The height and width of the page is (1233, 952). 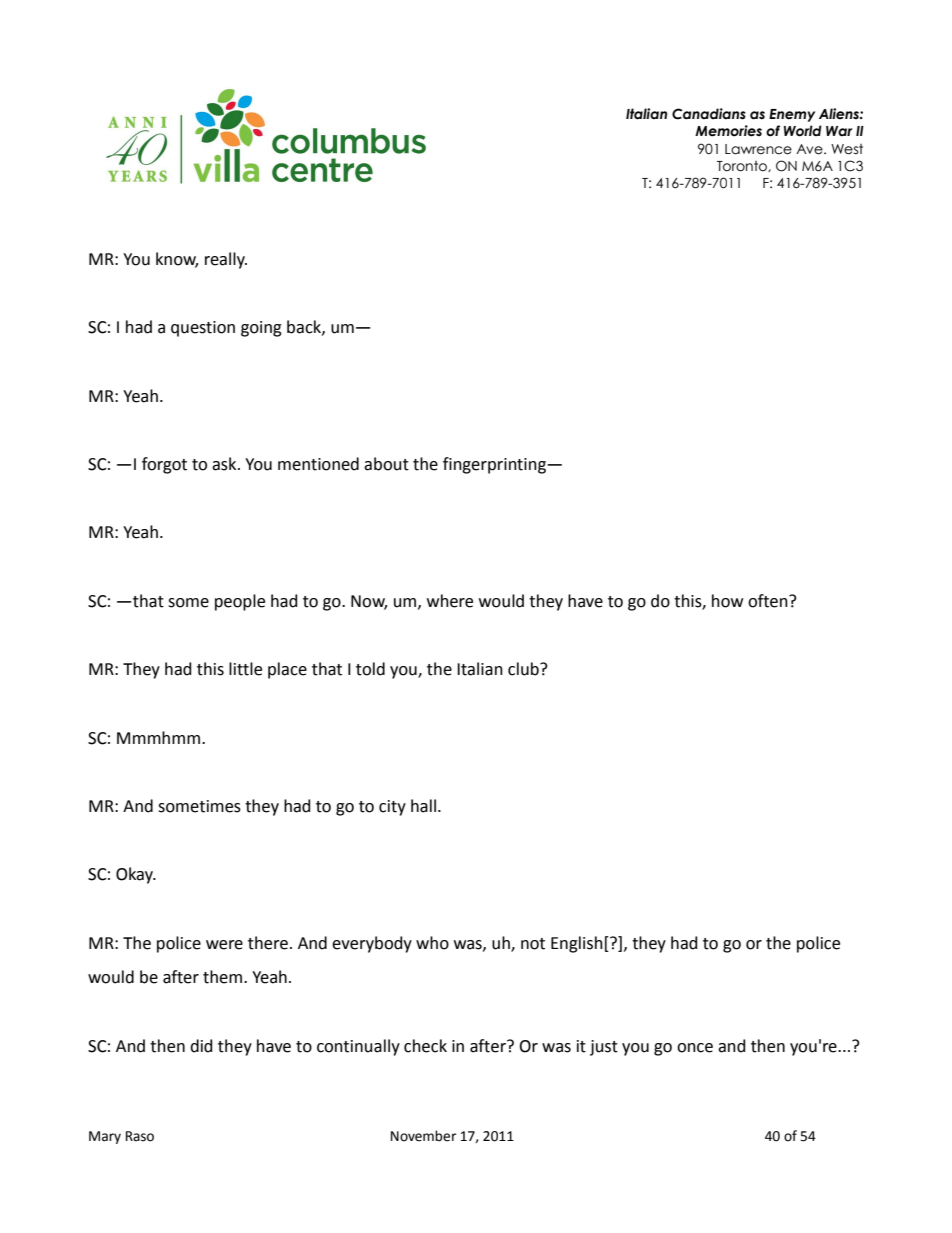 What do you see at coordinates (164, 465) in the page?
I see `forgot` at bounding box center [164, 465].
